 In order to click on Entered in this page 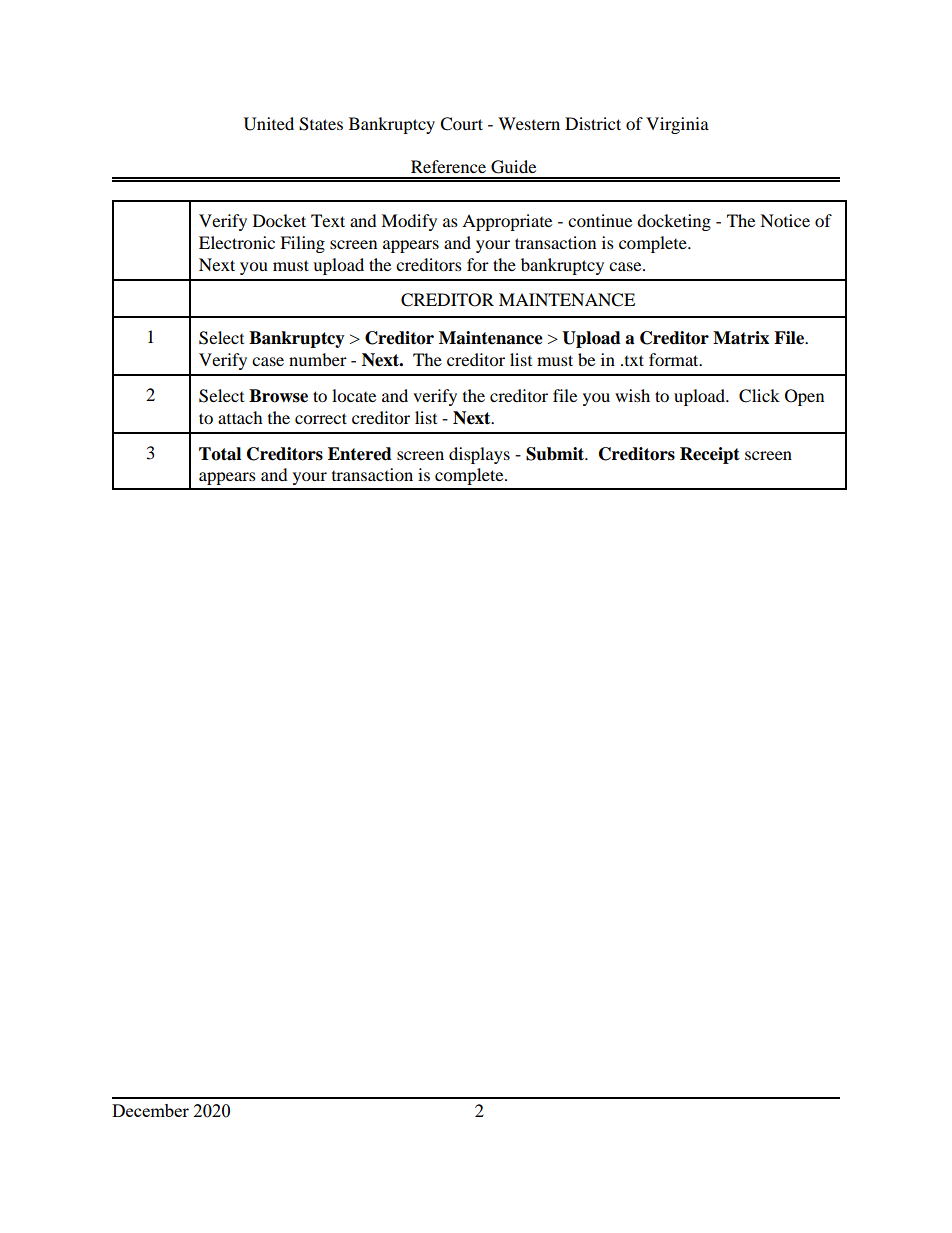, I will do `click(360, 454)`.
